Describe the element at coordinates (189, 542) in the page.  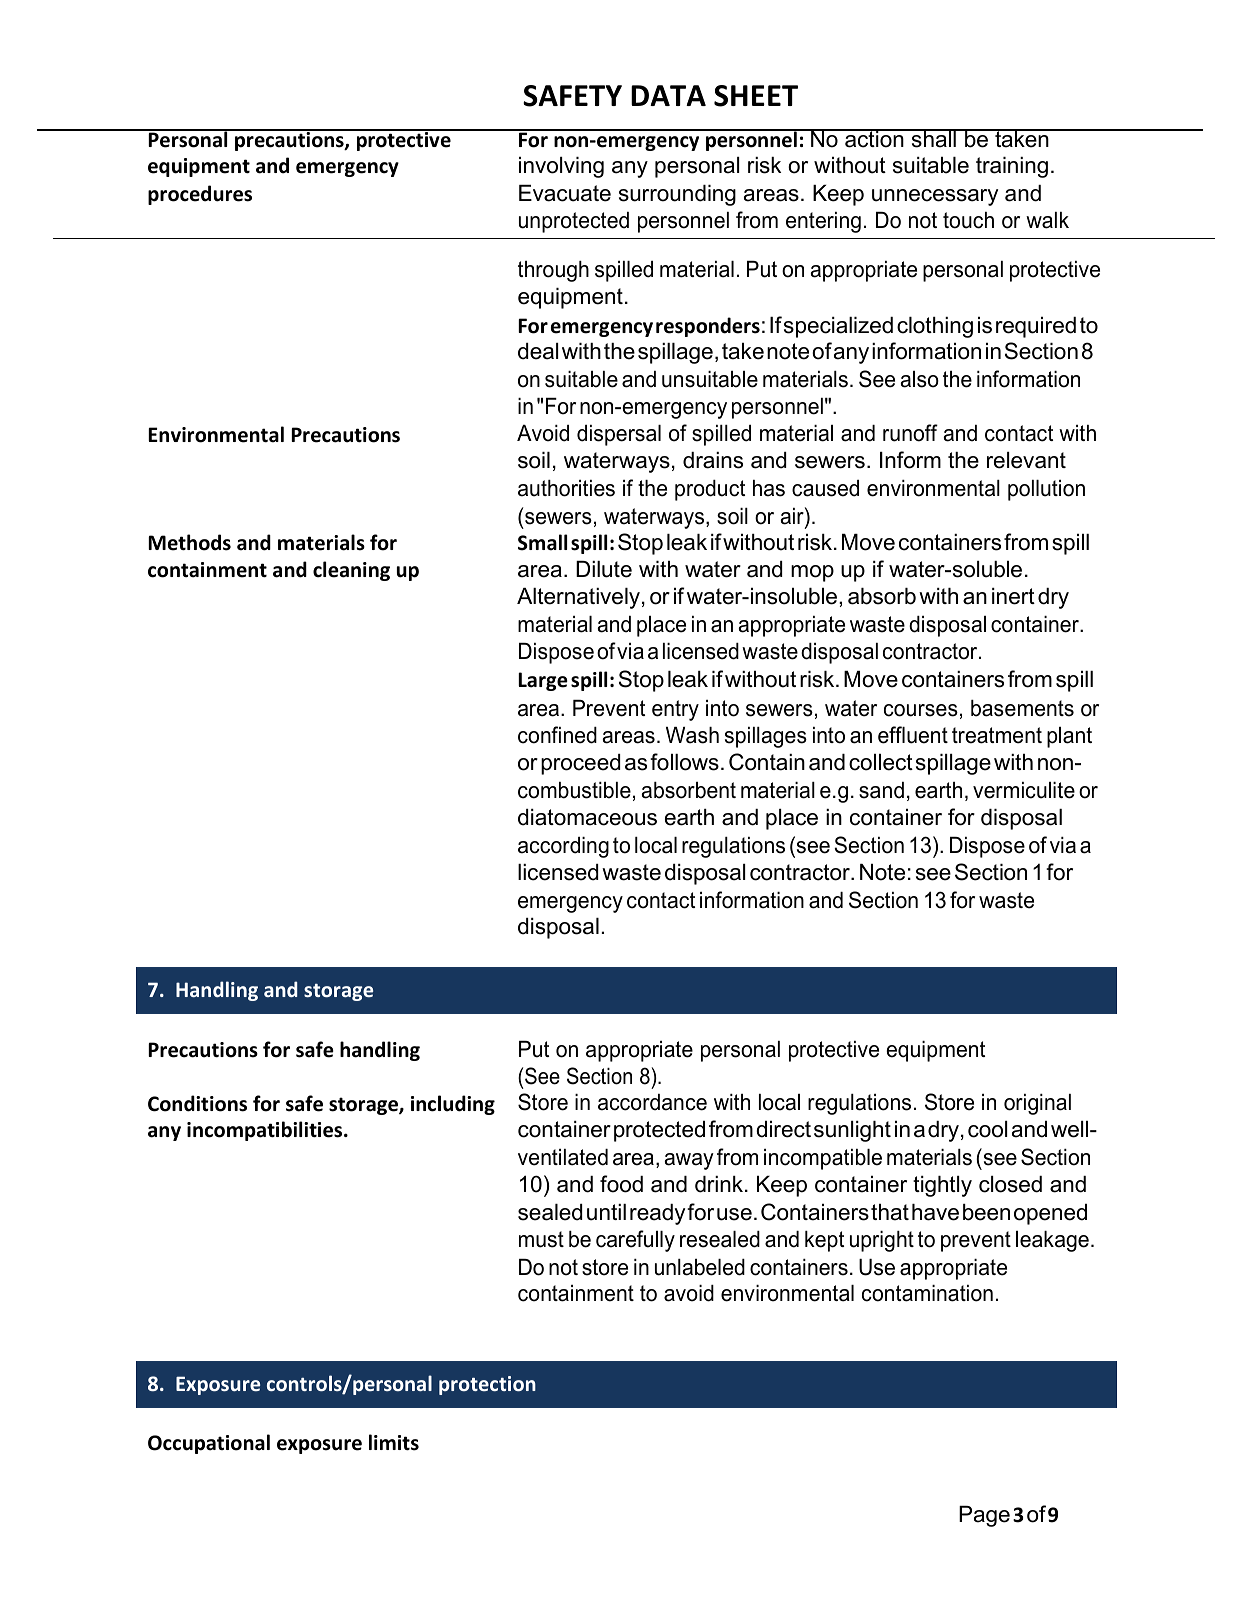
I see `Methods` at that location.
